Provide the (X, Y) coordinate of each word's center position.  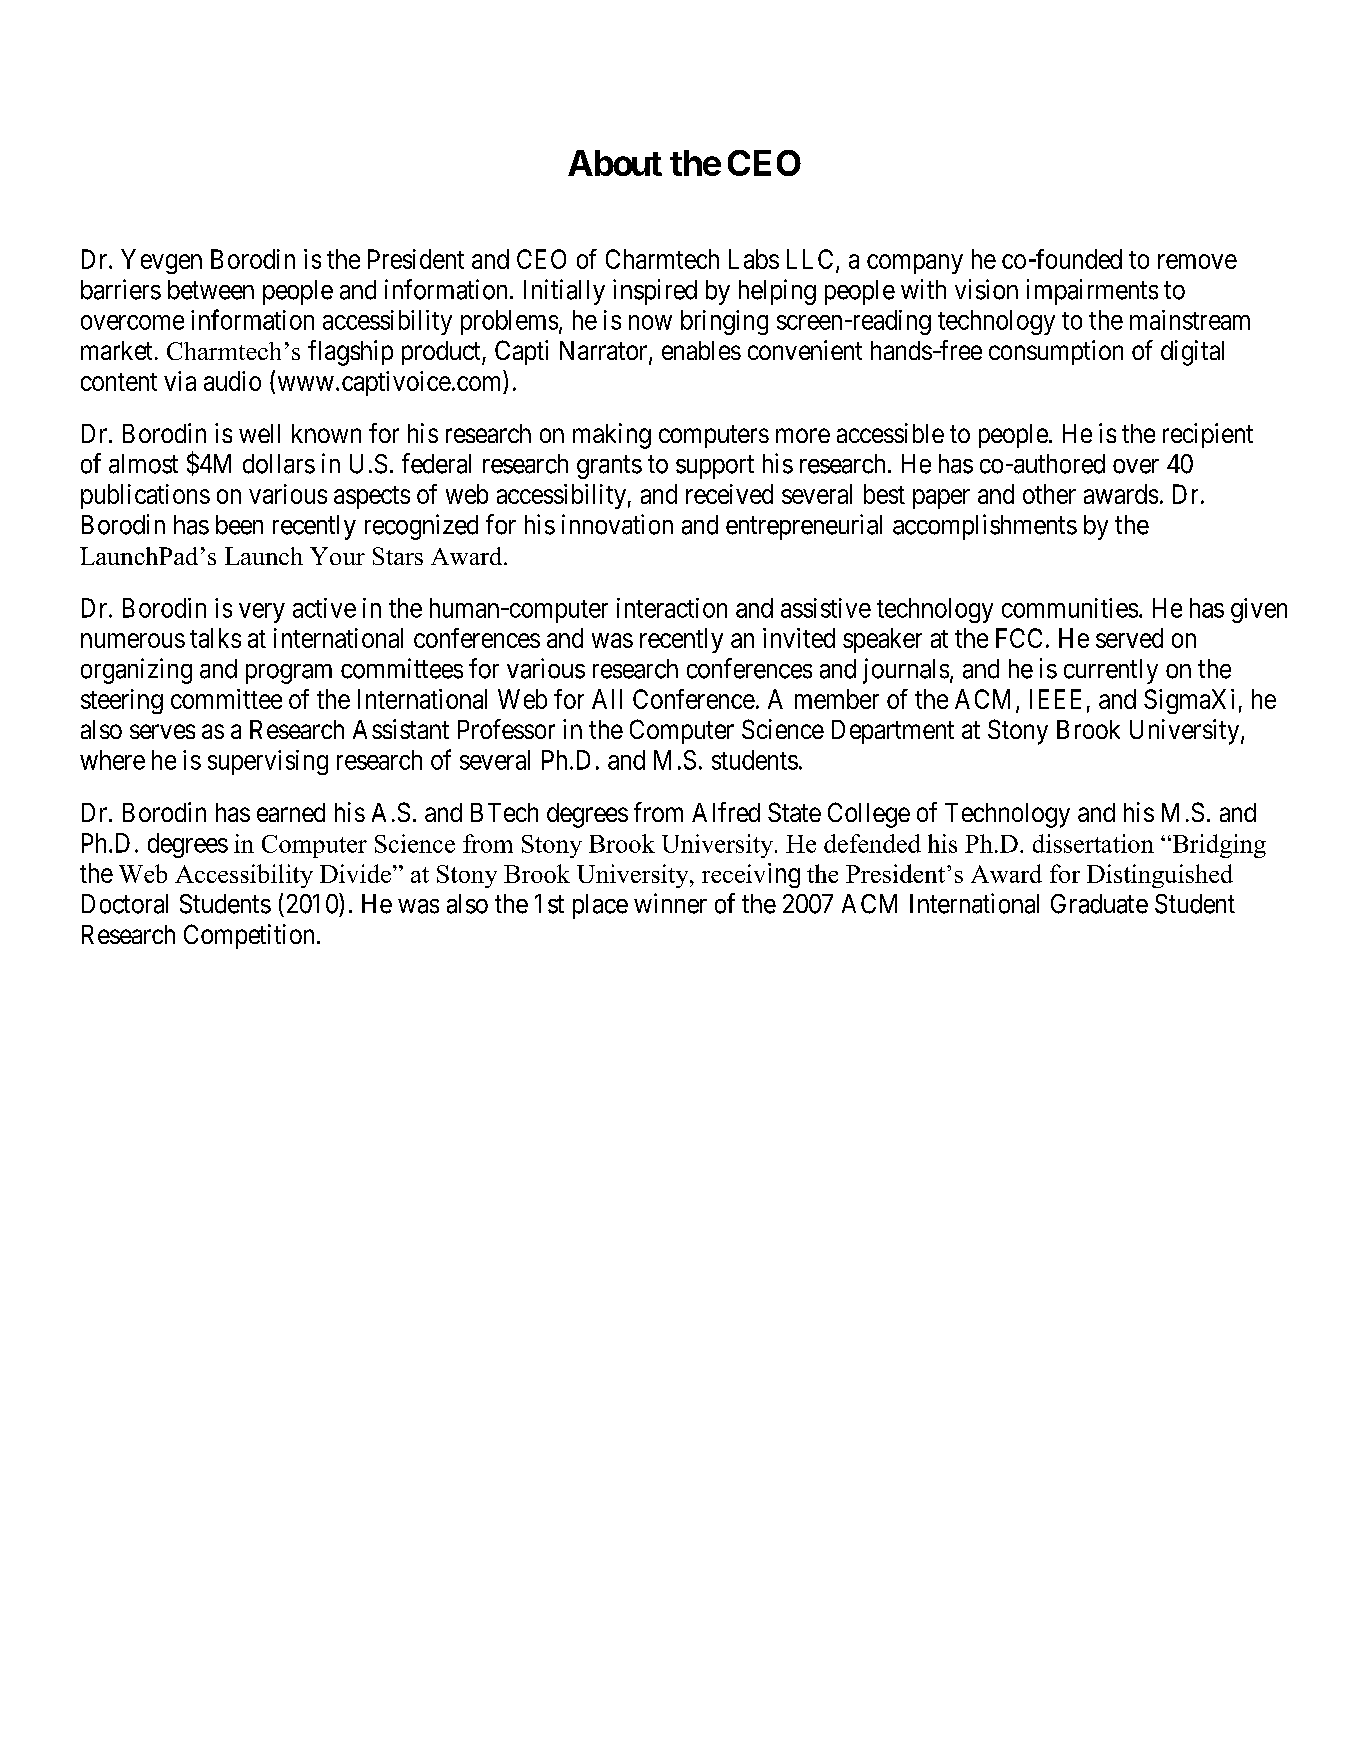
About (615, 163)
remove (1197, 261)
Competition (249, 936)
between (211, 290)
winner (670, 903)
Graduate (1099, 904)
